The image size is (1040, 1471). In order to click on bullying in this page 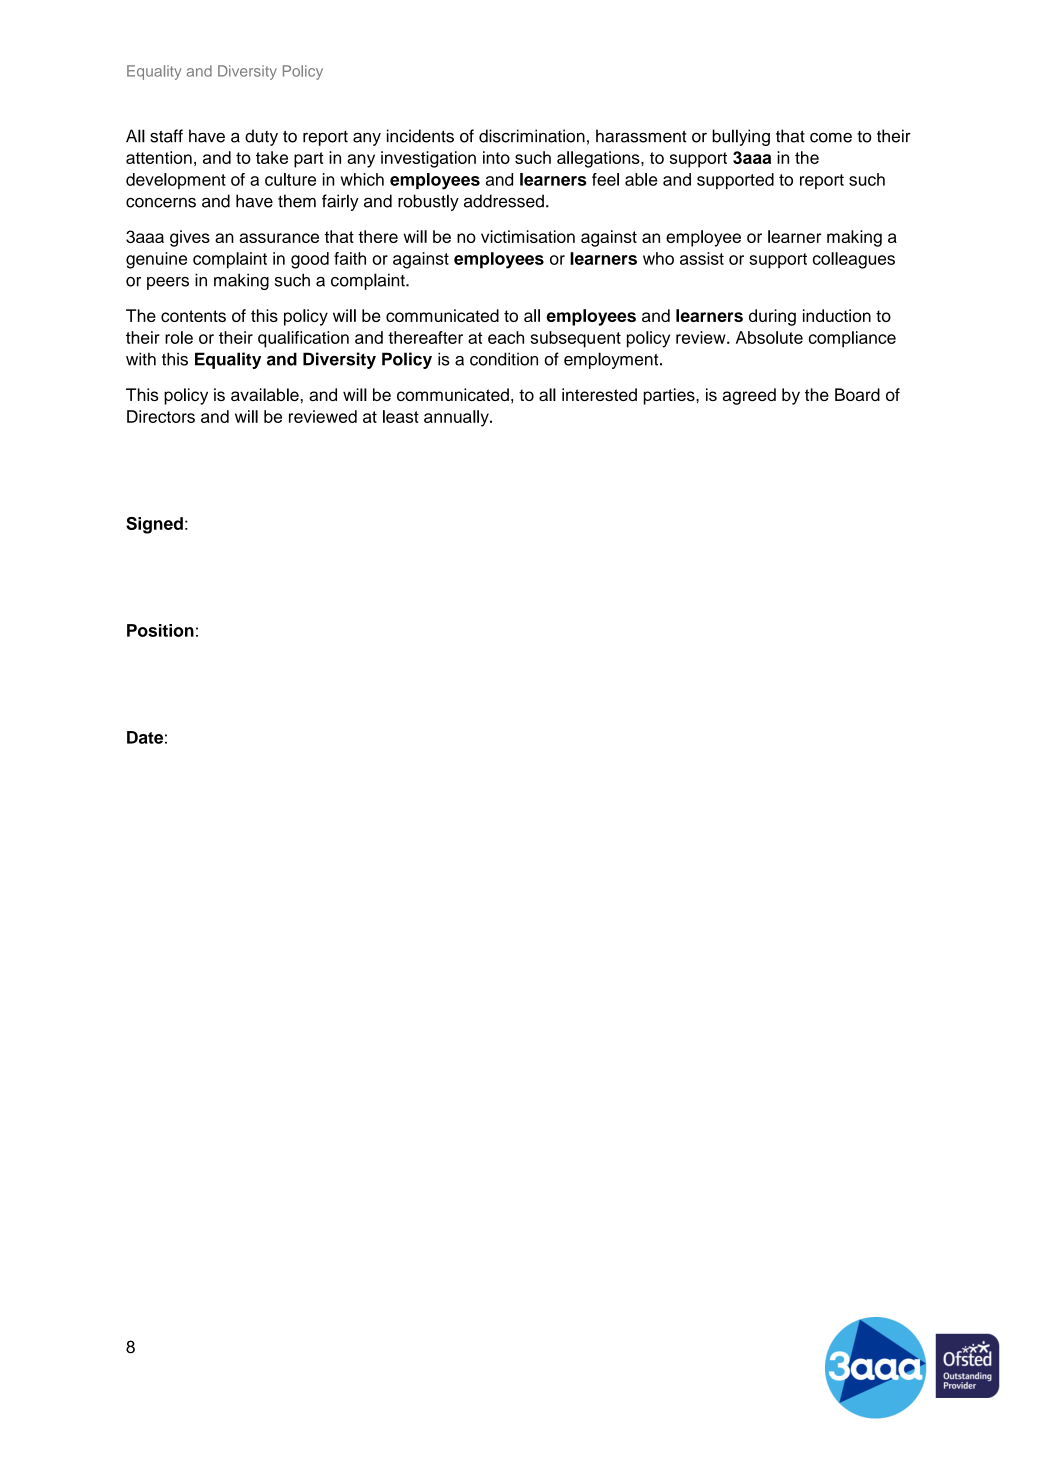, I will do `click(741, 137)`.
